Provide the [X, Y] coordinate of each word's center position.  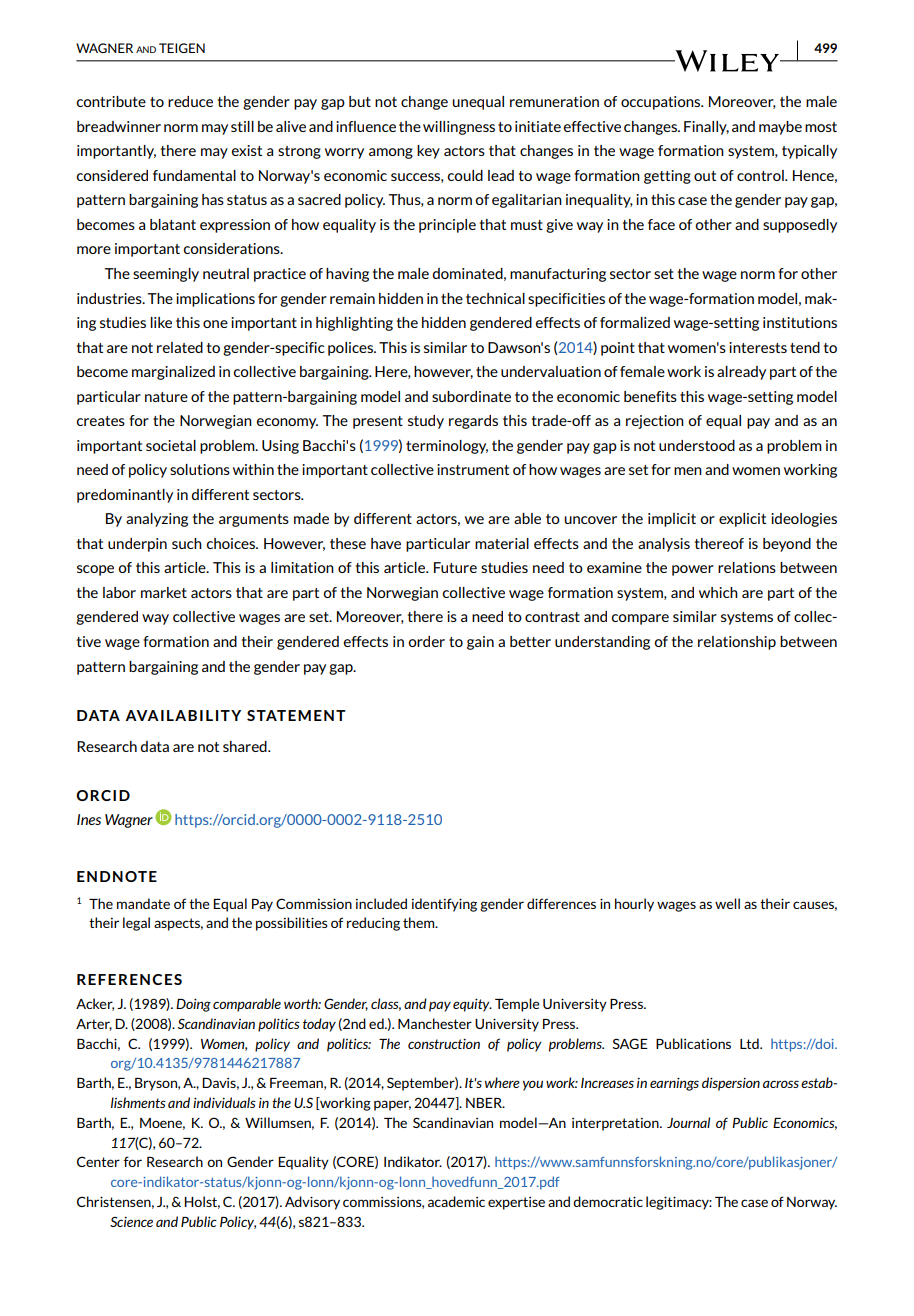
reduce [190, 101]
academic [456, 1201]
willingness [459, 128]
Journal [688, 1122]
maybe [780, 128]
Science [131, 1222]
